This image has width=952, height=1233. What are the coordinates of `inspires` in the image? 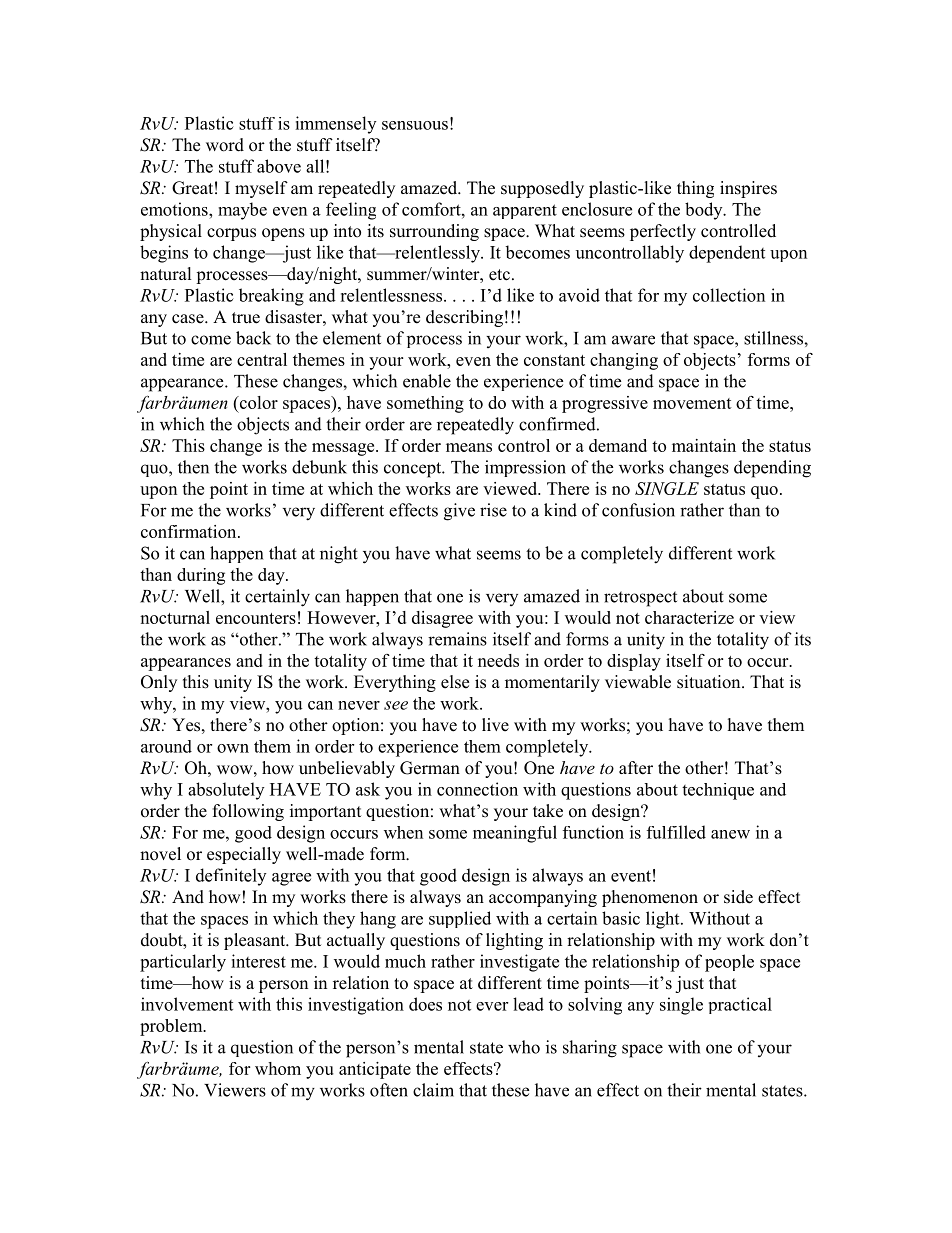 It's located at (748, 189).
